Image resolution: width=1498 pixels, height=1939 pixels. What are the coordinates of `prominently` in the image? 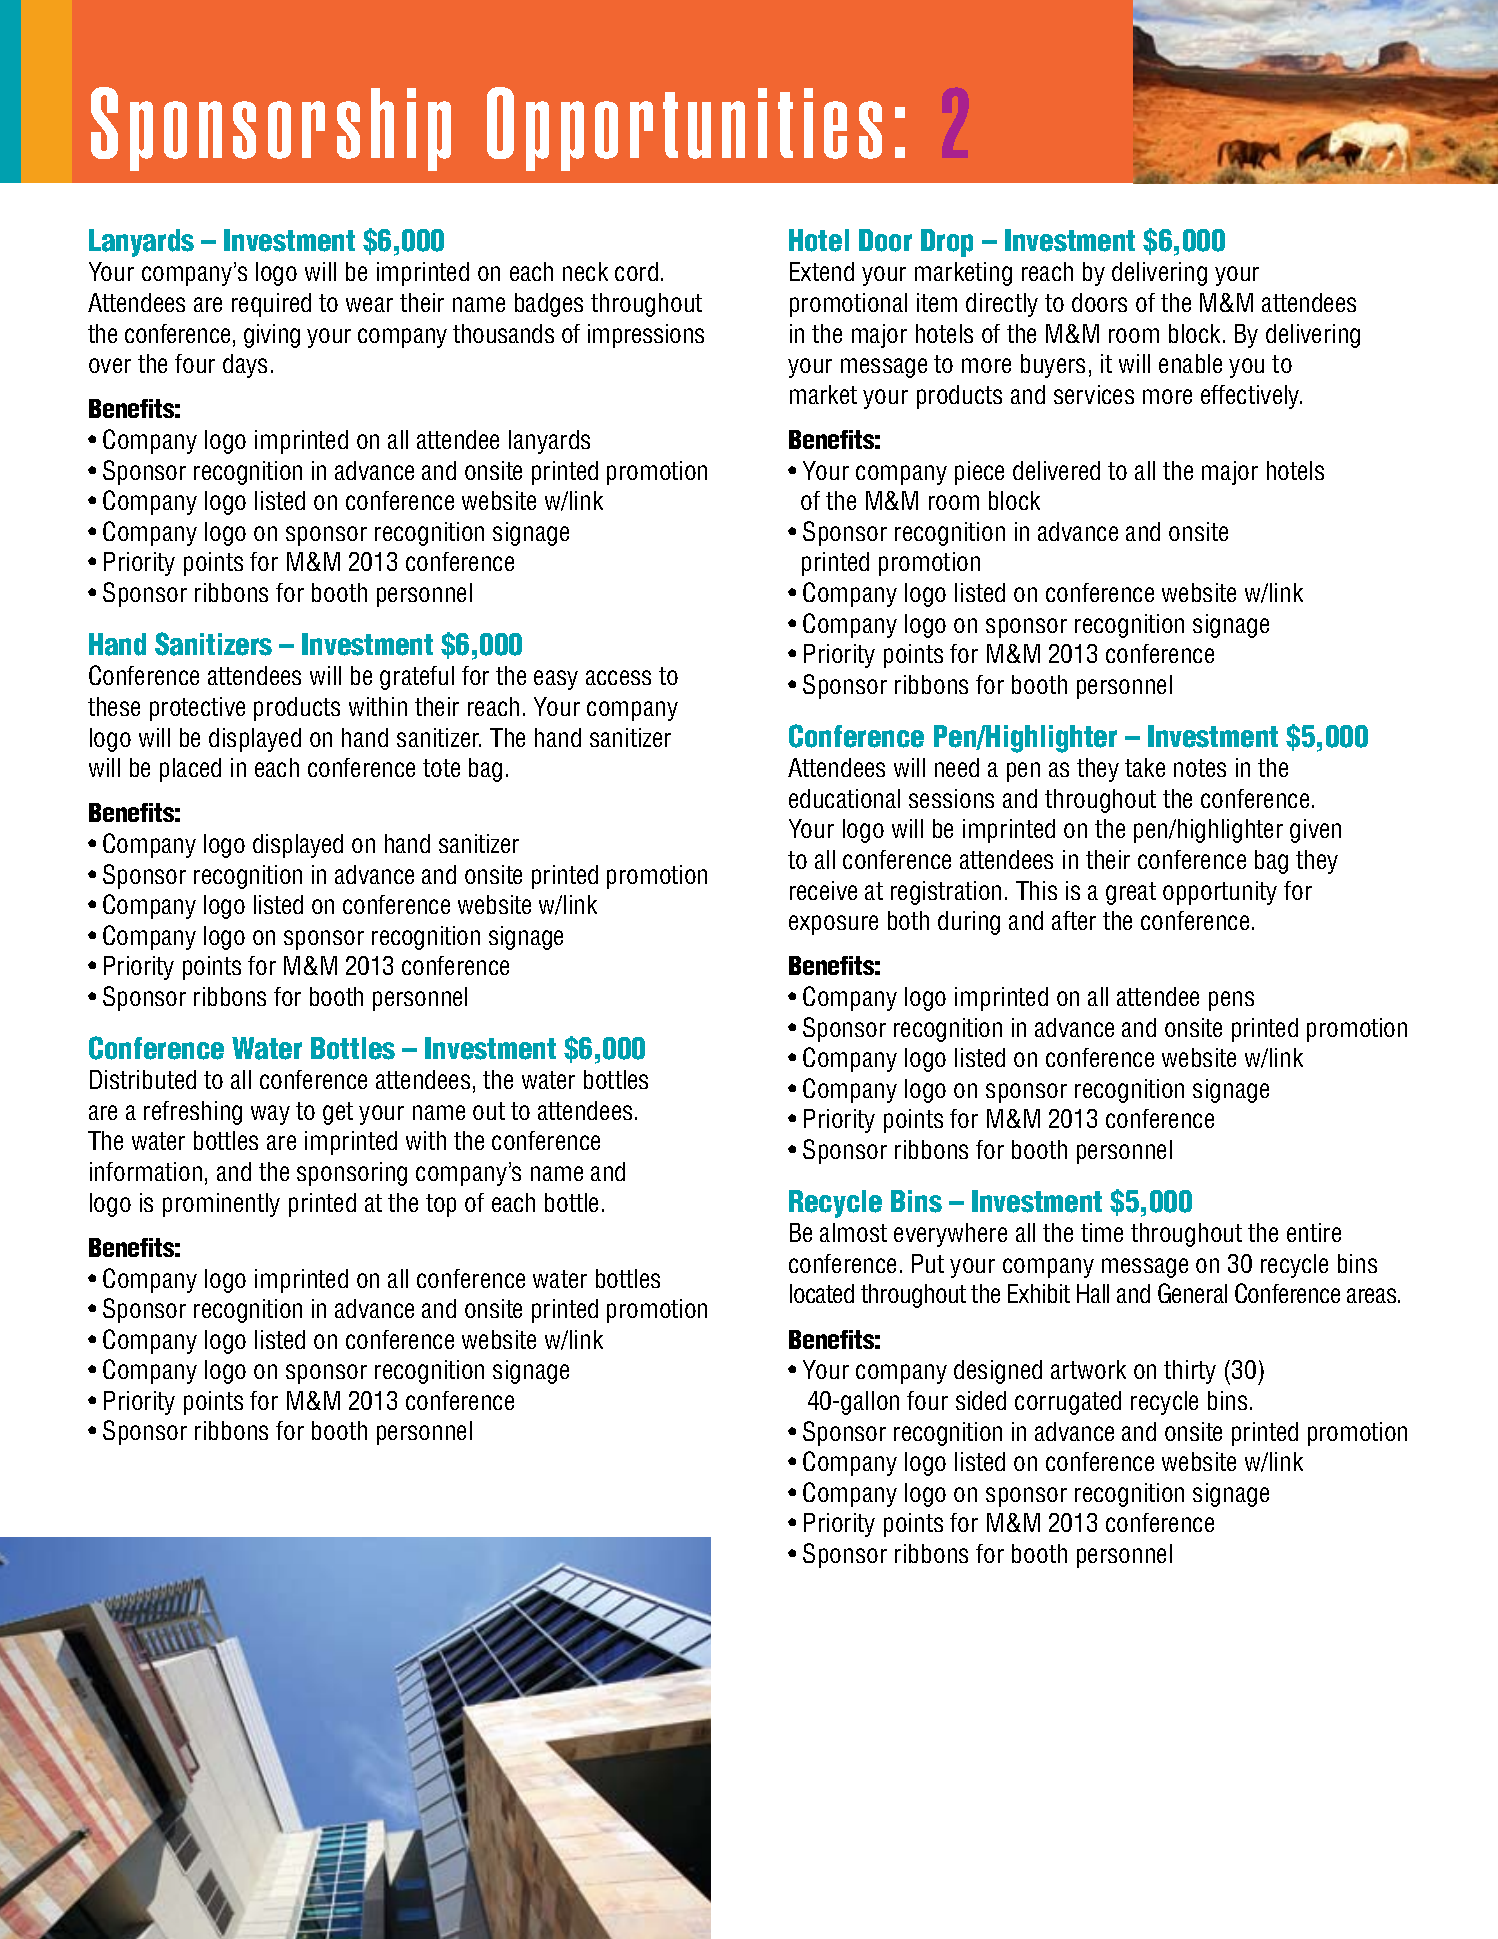 It's located at (221, 1205).
